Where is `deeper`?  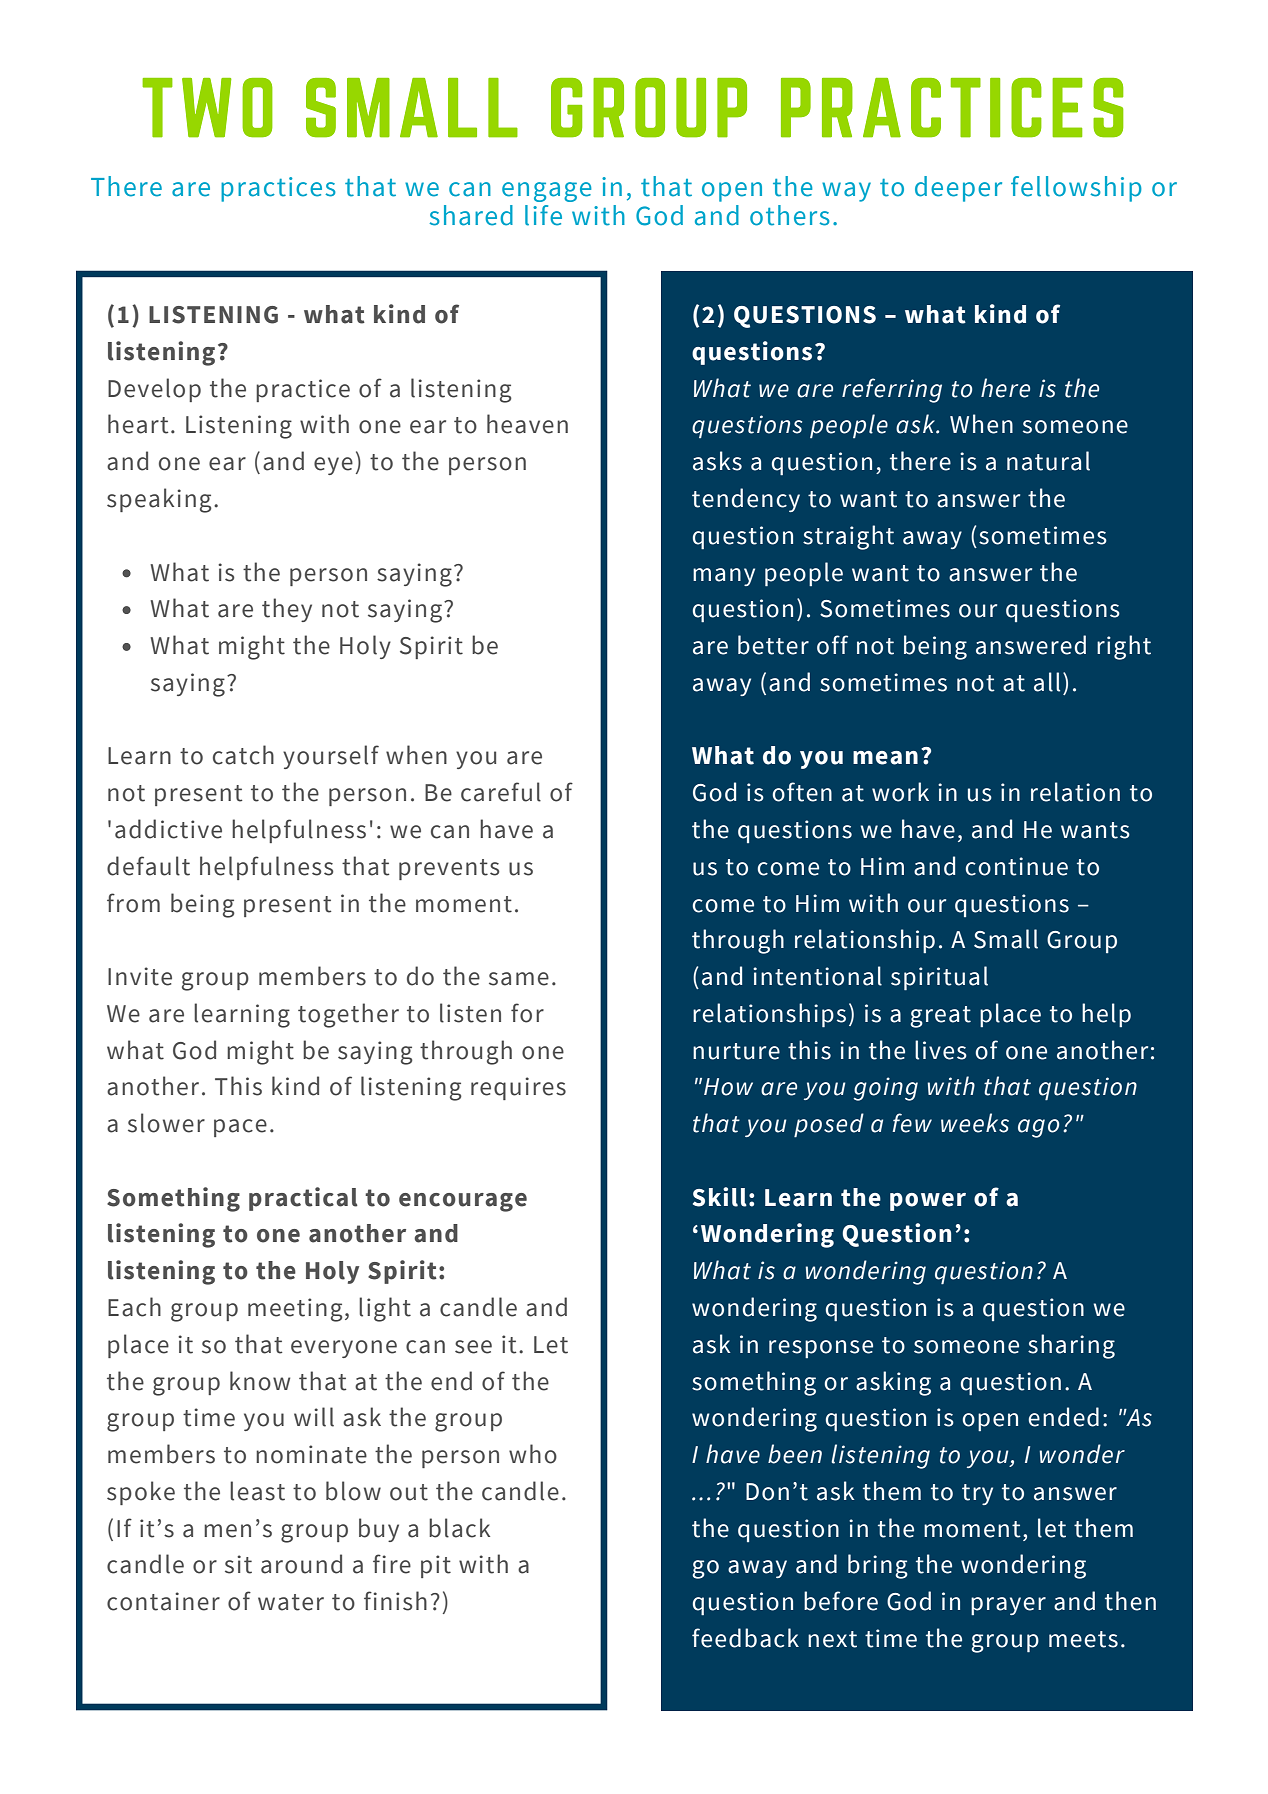 deeper is located at coordinates (958, 189).
